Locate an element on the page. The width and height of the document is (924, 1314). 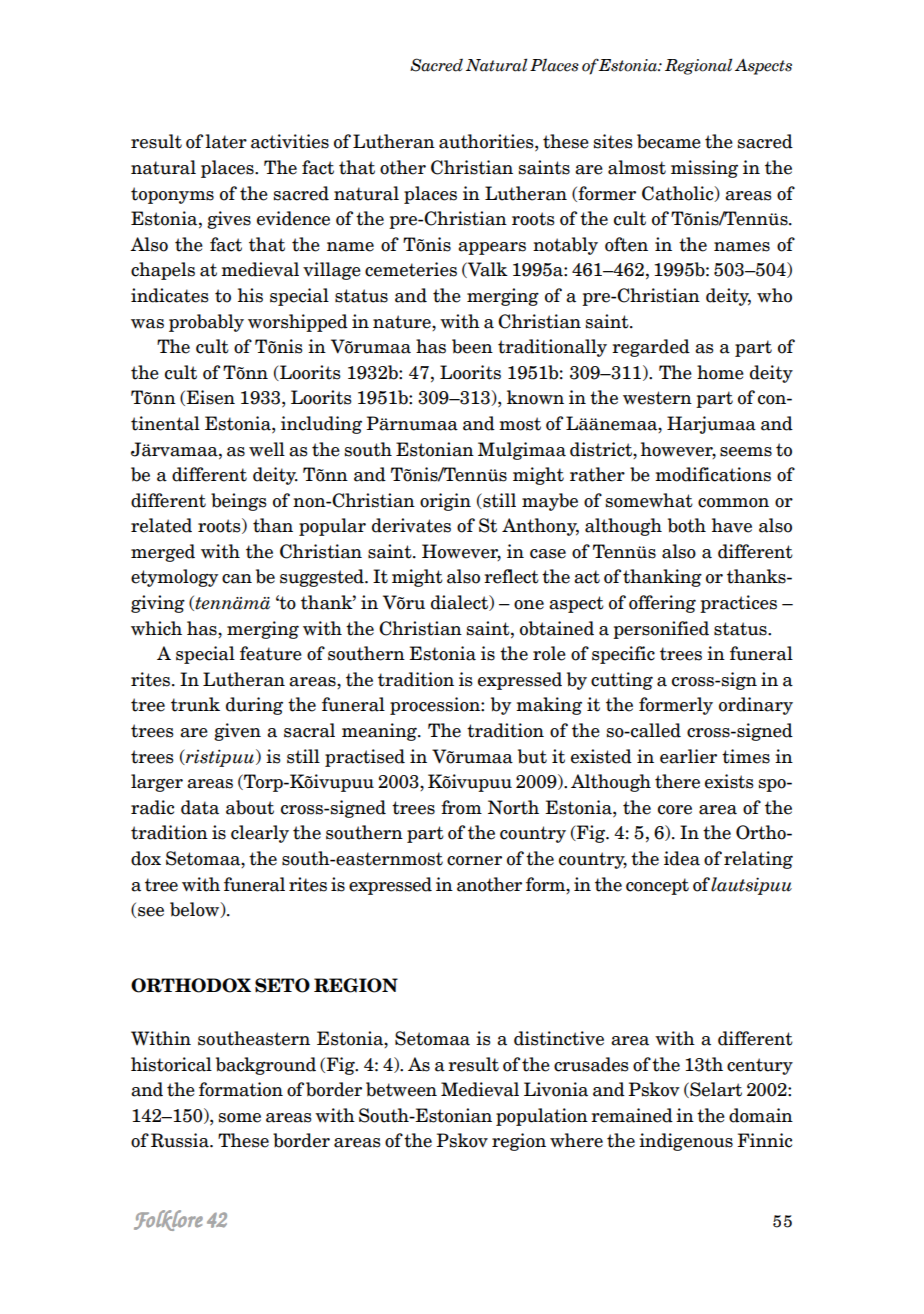
between is located at coordinates (401, 1089).
